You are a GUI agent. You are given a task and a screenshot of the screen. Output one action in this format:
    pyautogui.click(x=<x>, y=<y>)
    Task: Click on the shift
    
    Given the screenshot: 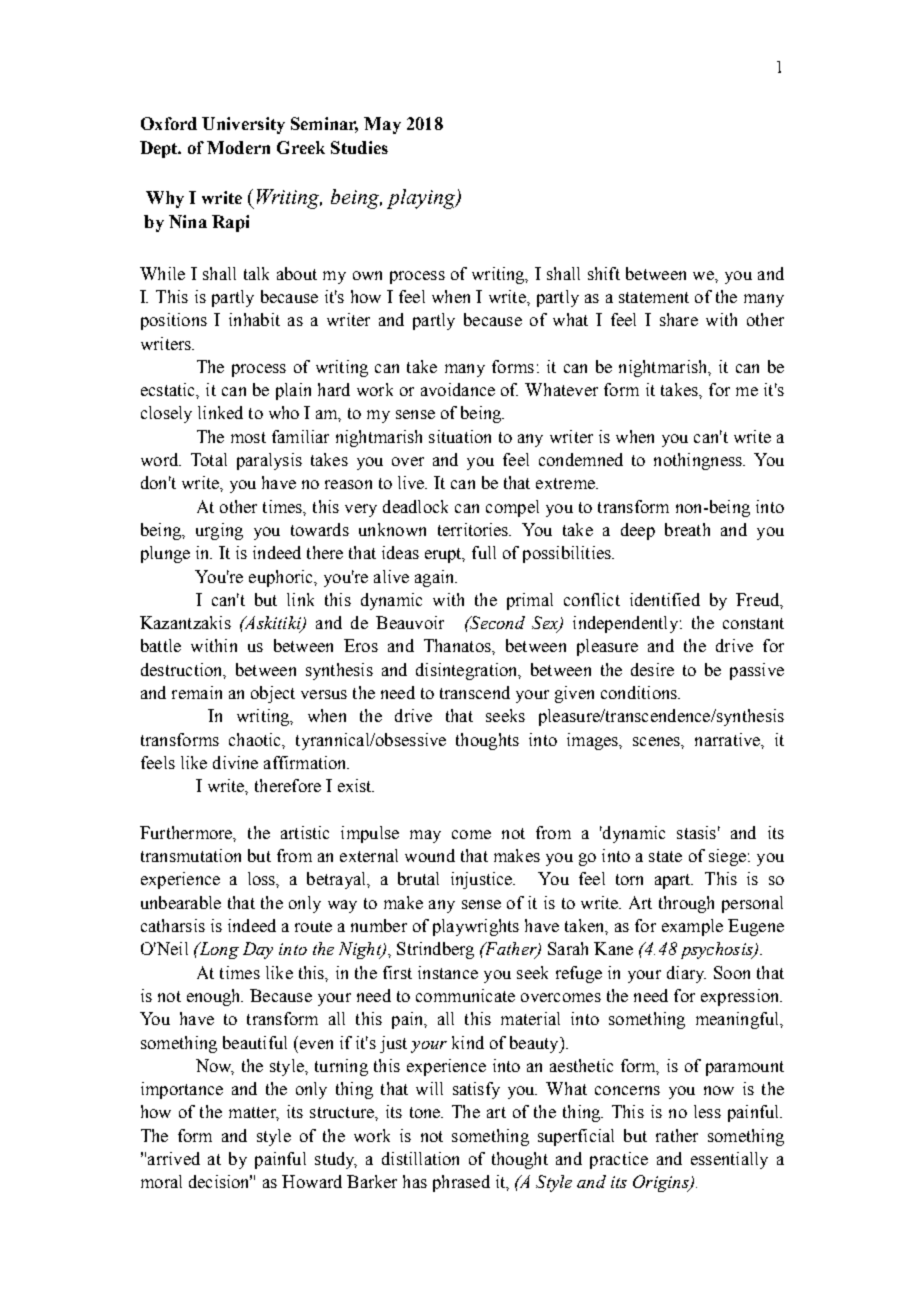 What is the action you would take?
    pyautogui.click(x=604, y=273)
